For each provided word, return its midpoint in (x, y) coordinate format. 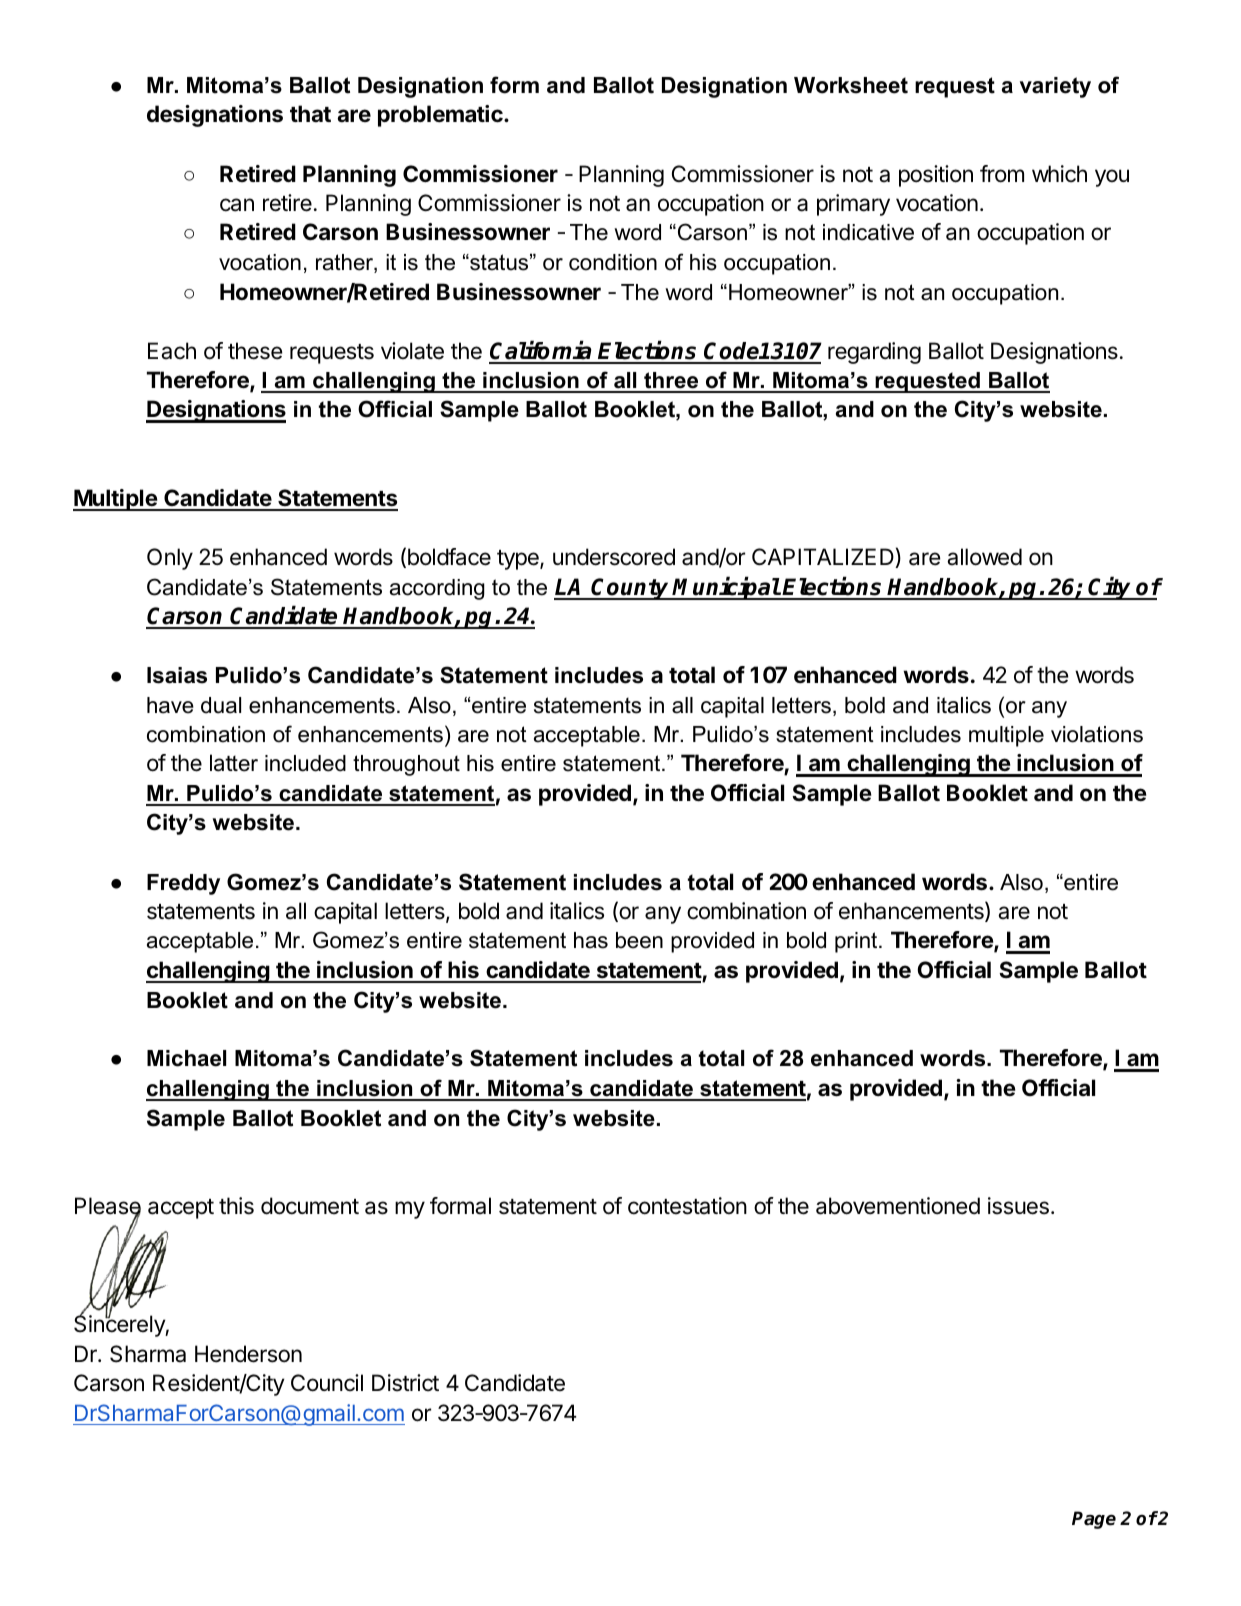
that (310, 113)
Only (170, 559)
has (591, 940)
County (631, 589)
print (857, 942)
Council (327, 1383)
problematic (441, 116)
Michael (186, 1058)
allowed (984, 557)
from (1002, 174)
